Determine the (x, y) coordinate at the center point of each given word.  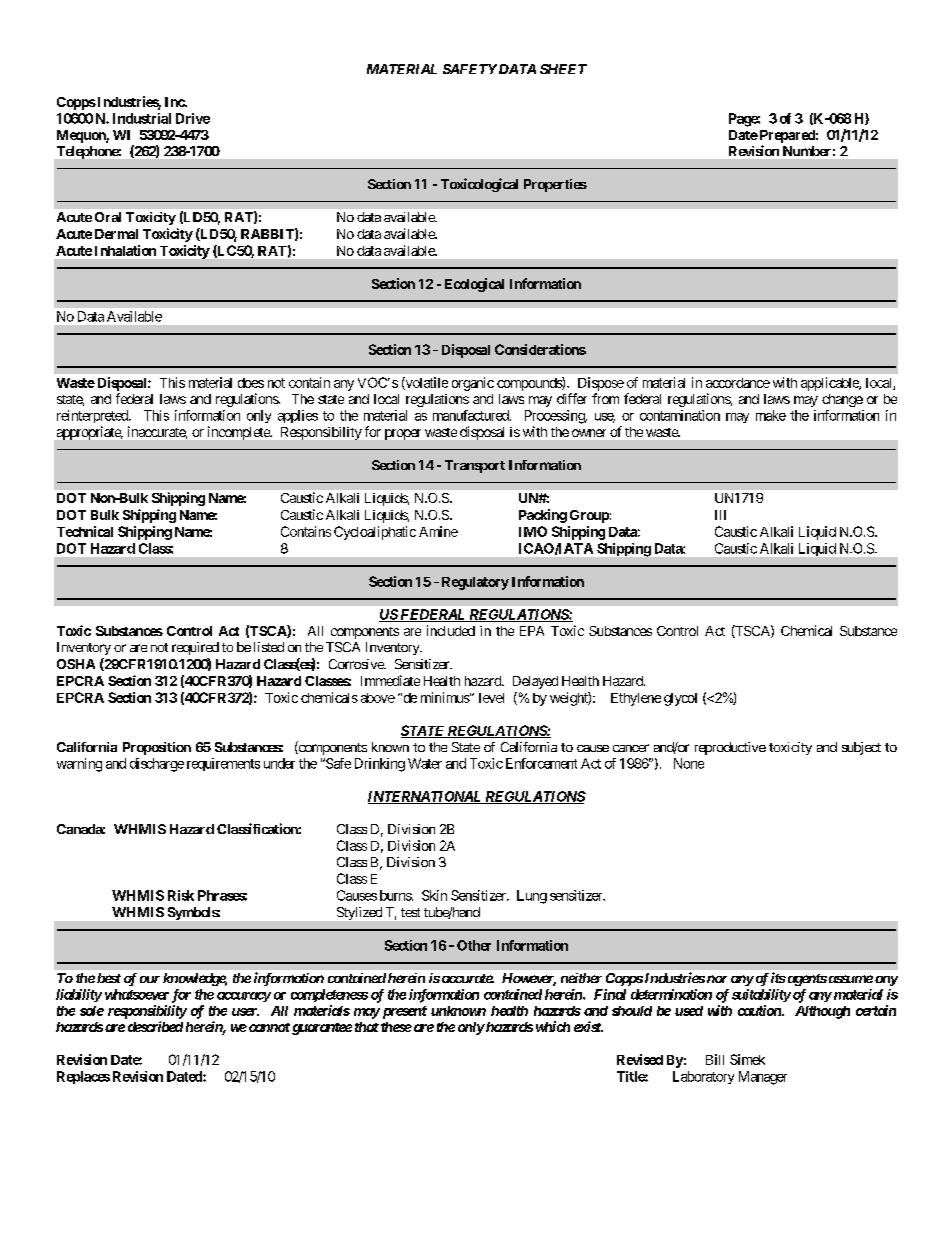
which (553, 1026)
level (491, 698)
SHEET (563, 69)
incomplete (239, 433)
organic (473, 384)
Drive (193, 118)
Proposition (157, 748)
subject (861, 748)
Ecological (474, 285)
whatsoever (137, 994)
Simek (747, 1059)
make (771, 415)
